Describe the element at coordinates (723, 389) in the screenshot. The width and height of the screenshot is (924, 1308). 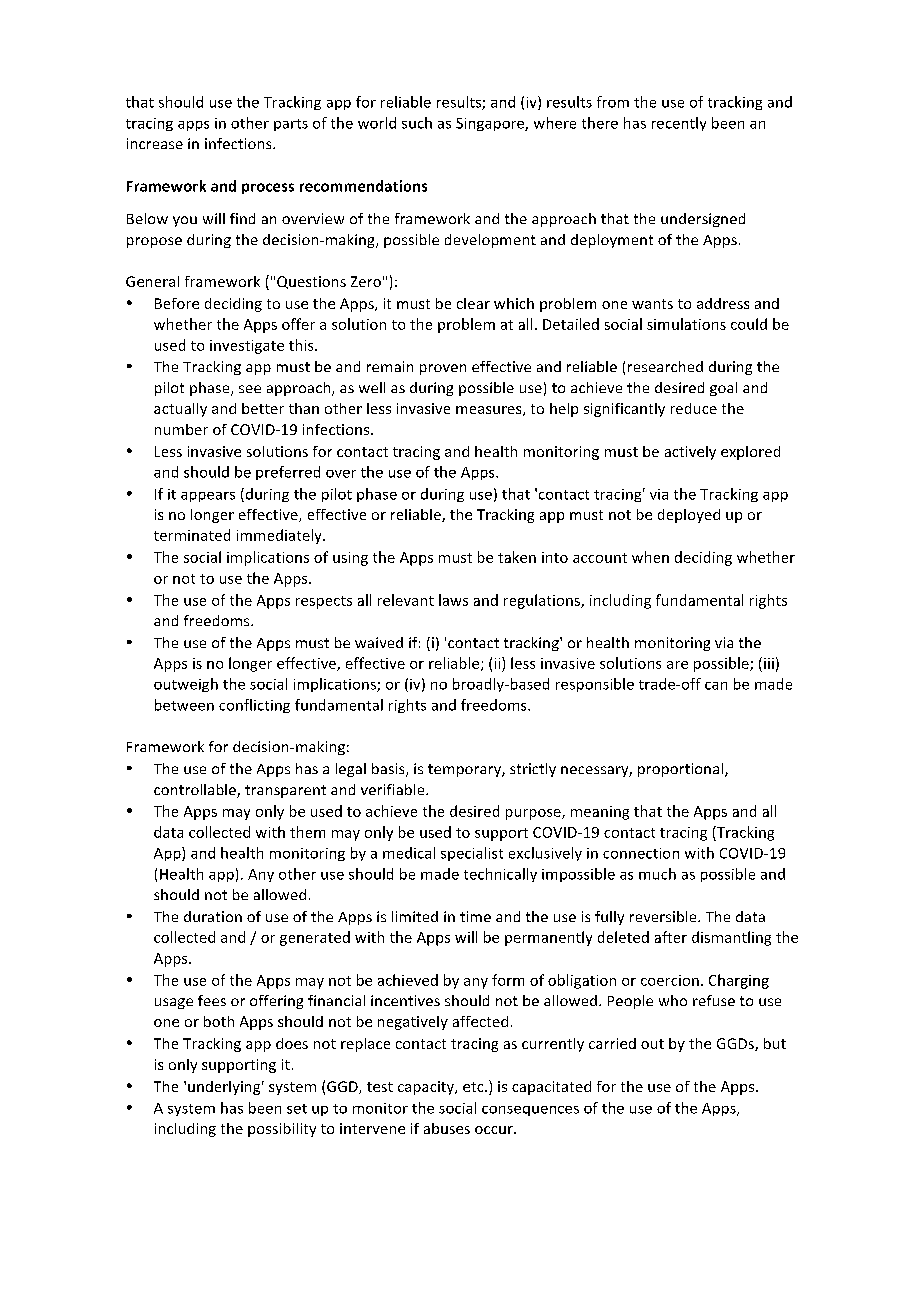
I see `goal` at that location.
